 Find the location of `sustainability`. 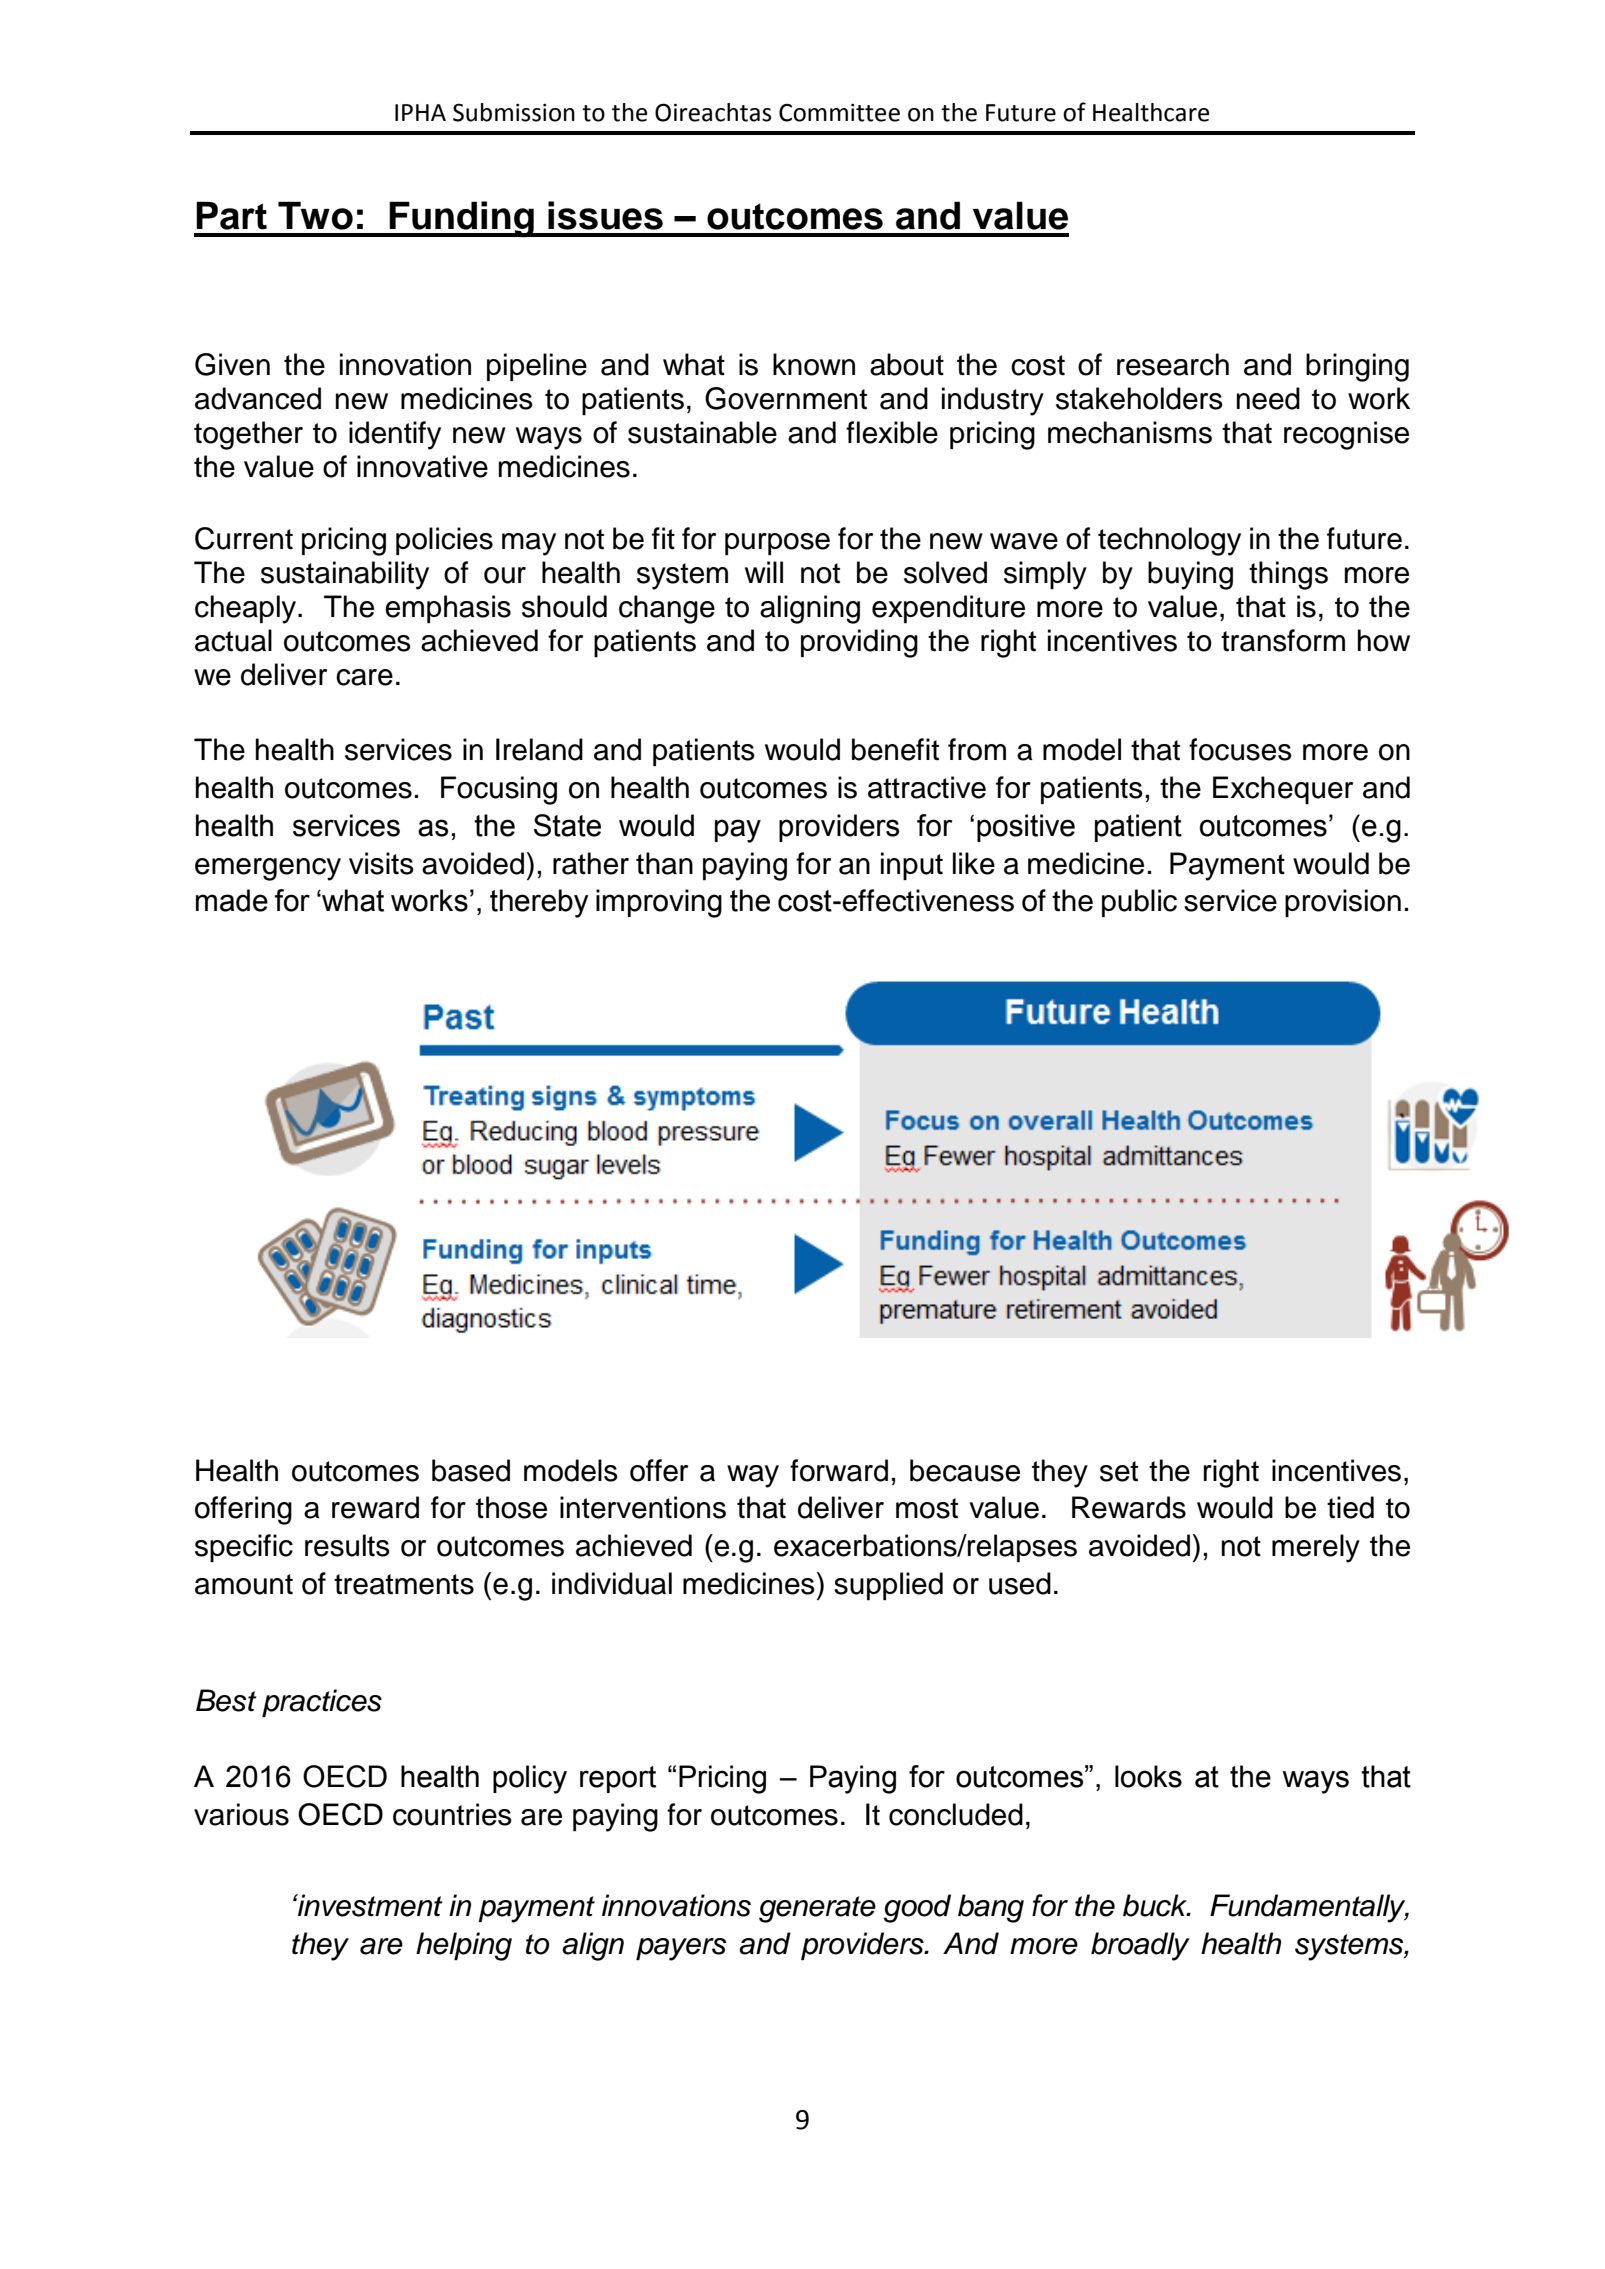

sustainability is located at coordinates (345, 575).
